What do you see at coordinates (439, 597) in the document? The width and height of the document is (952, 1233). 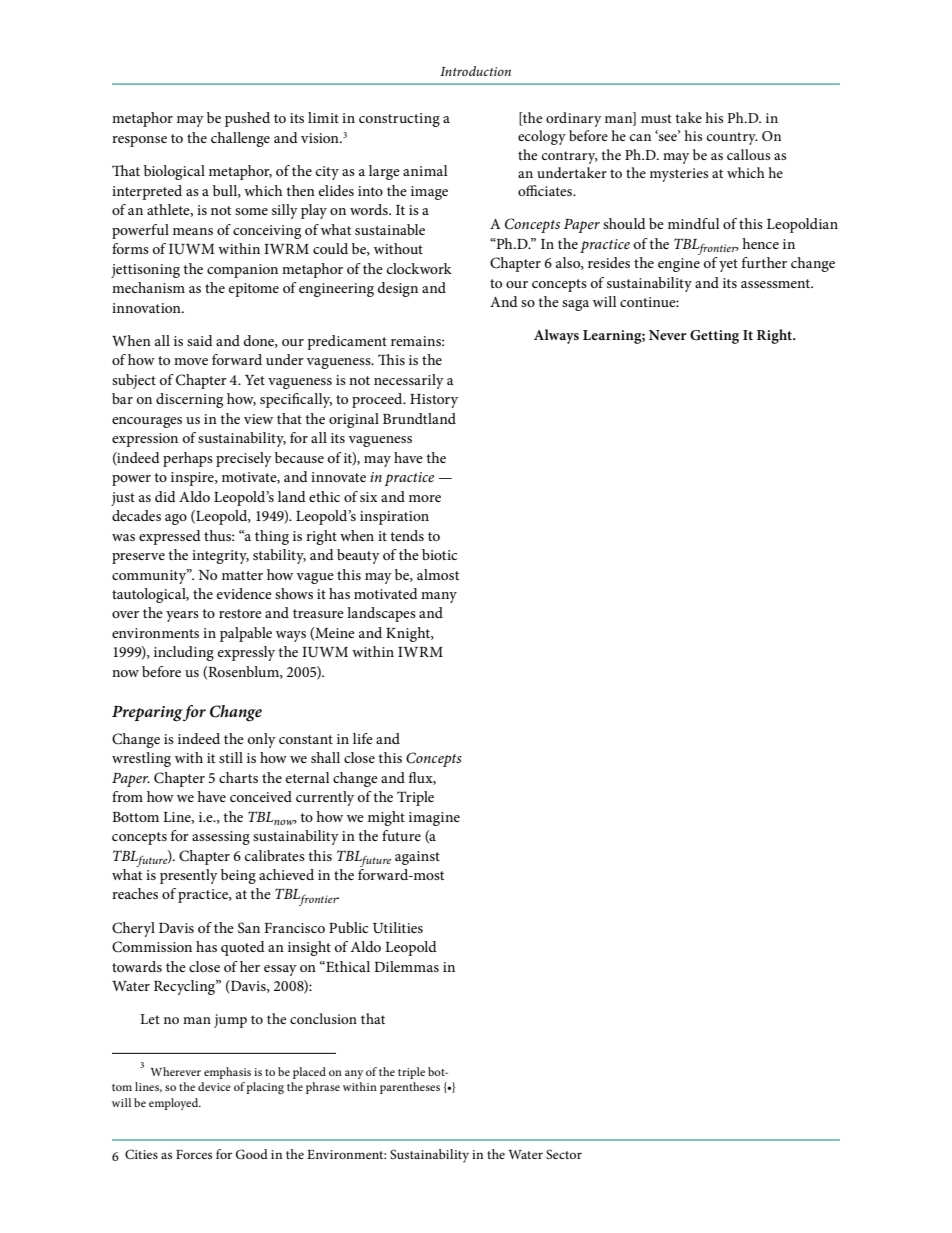 I see `many` at bounding box center [439, 597].
